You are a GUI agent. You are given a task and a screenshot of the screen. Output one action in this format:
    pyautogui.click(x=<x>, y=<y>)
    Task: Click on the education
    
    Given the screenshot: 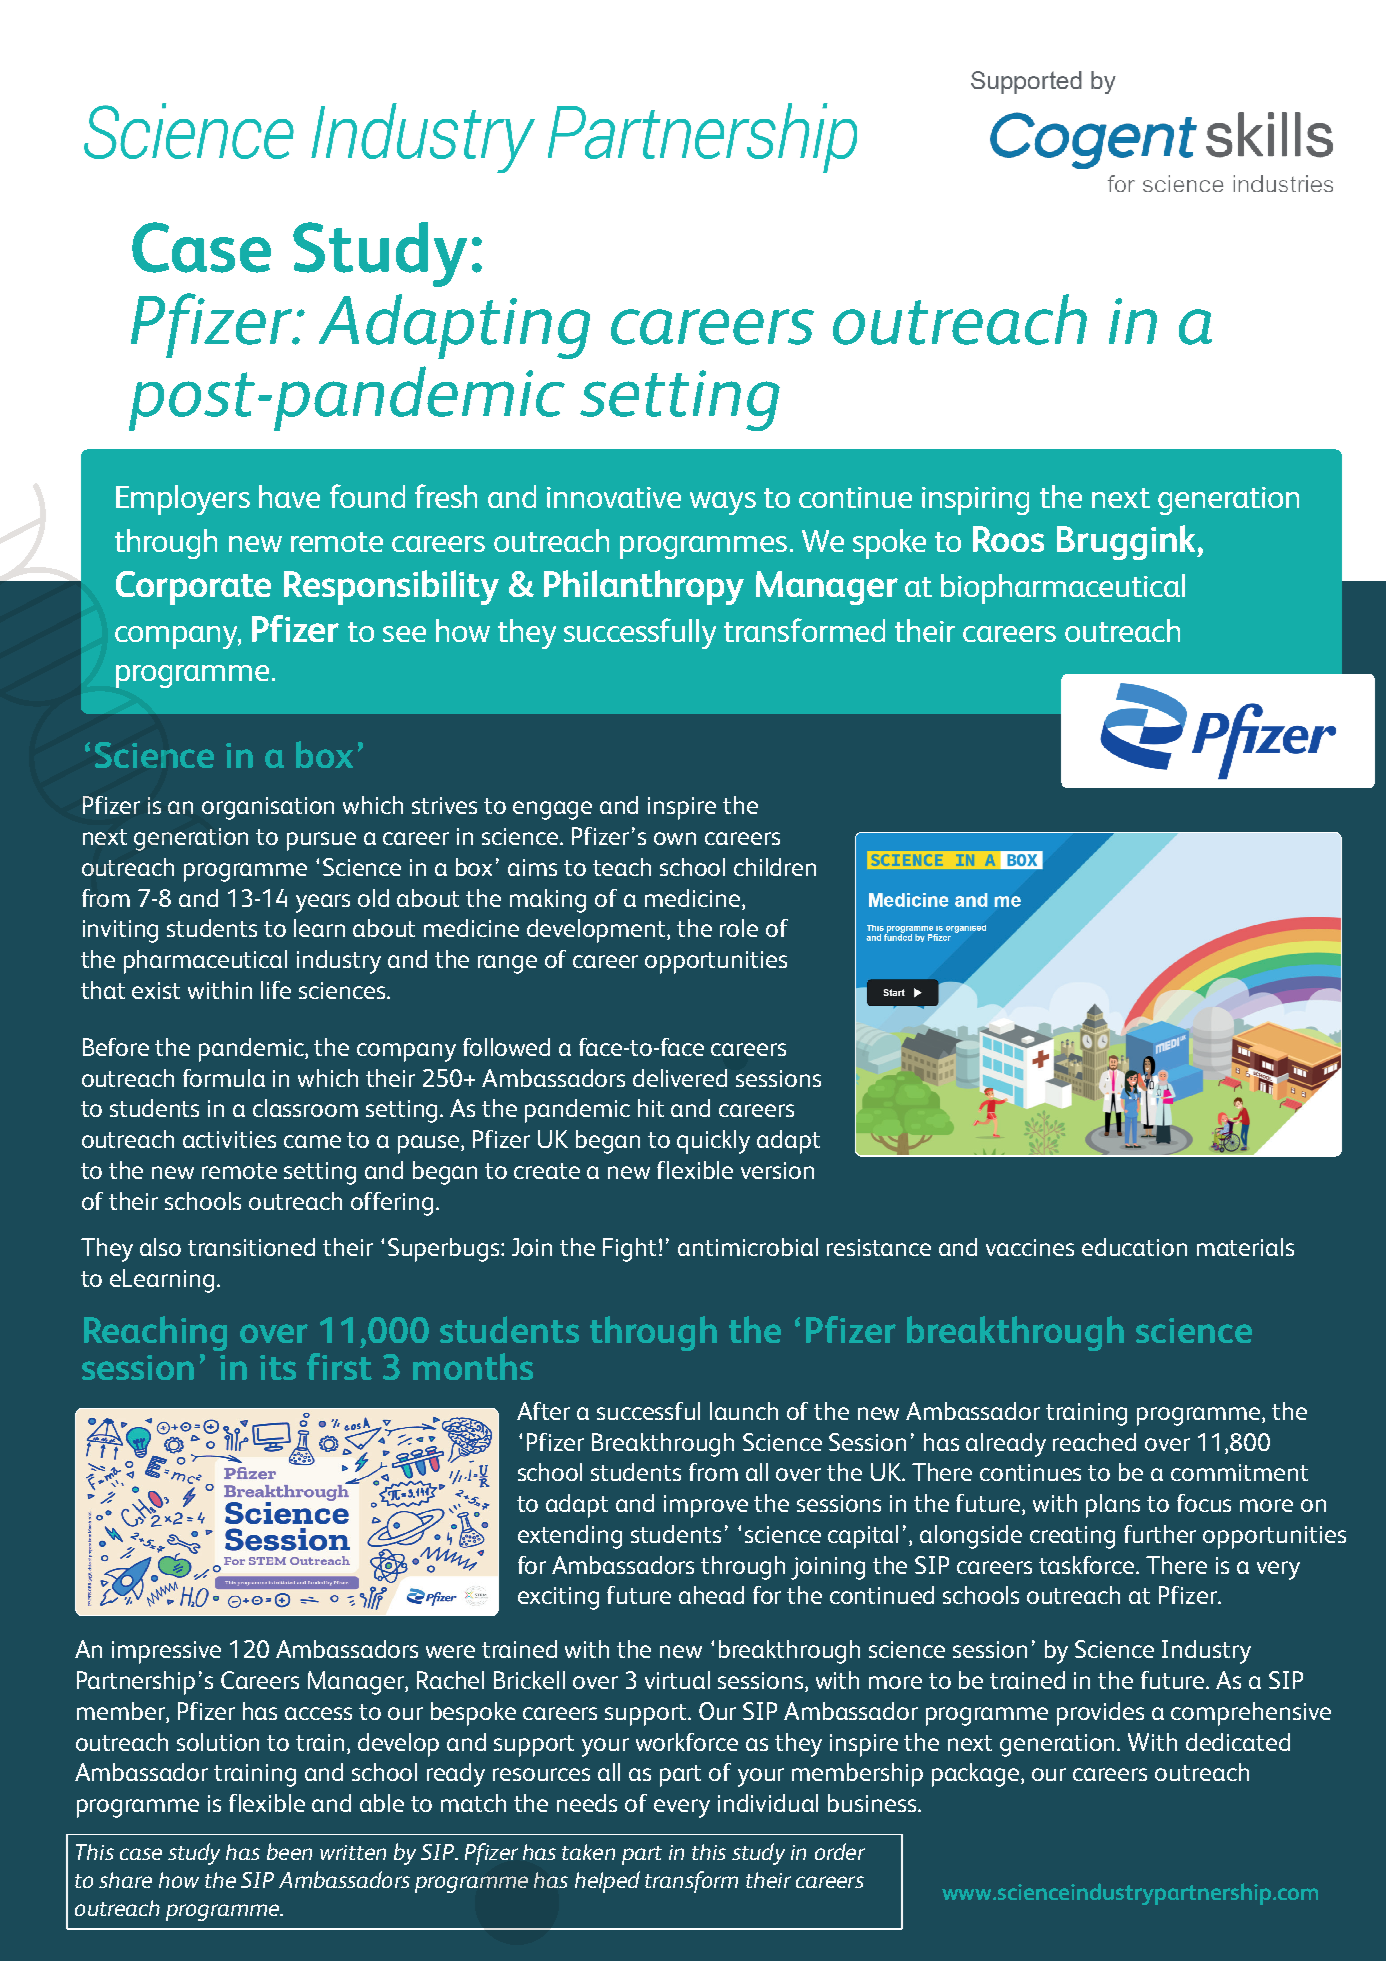 What is the action you would take?
    pyautogui.click(x=1134, y=1247)
